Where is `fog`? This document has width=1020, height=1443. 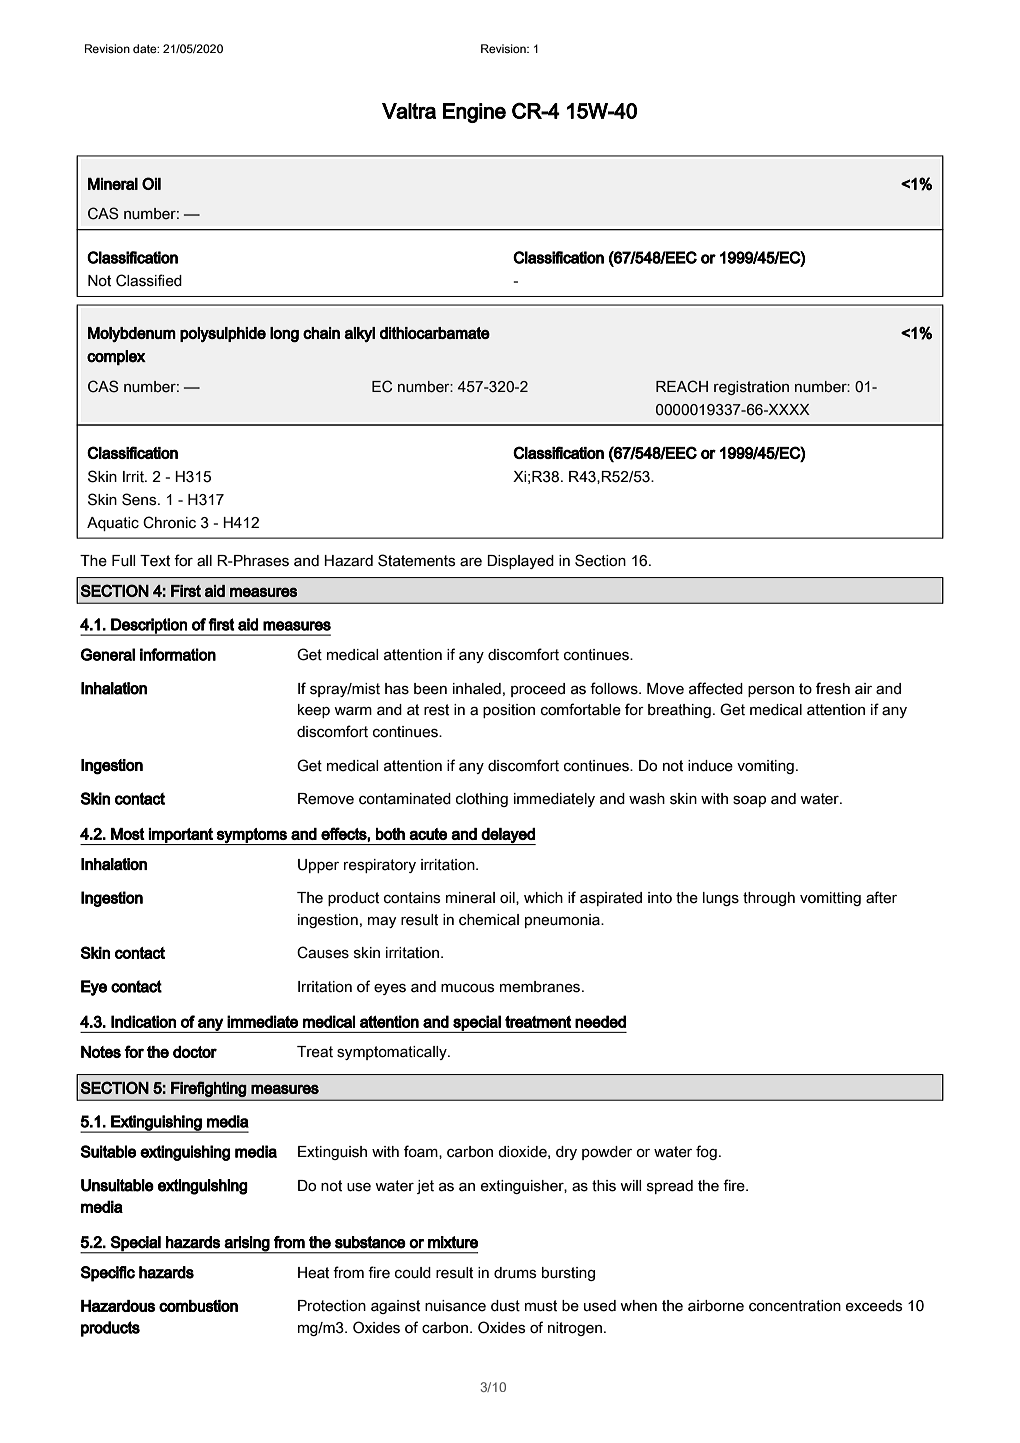 fog is located at coordinates (706, 1152).
